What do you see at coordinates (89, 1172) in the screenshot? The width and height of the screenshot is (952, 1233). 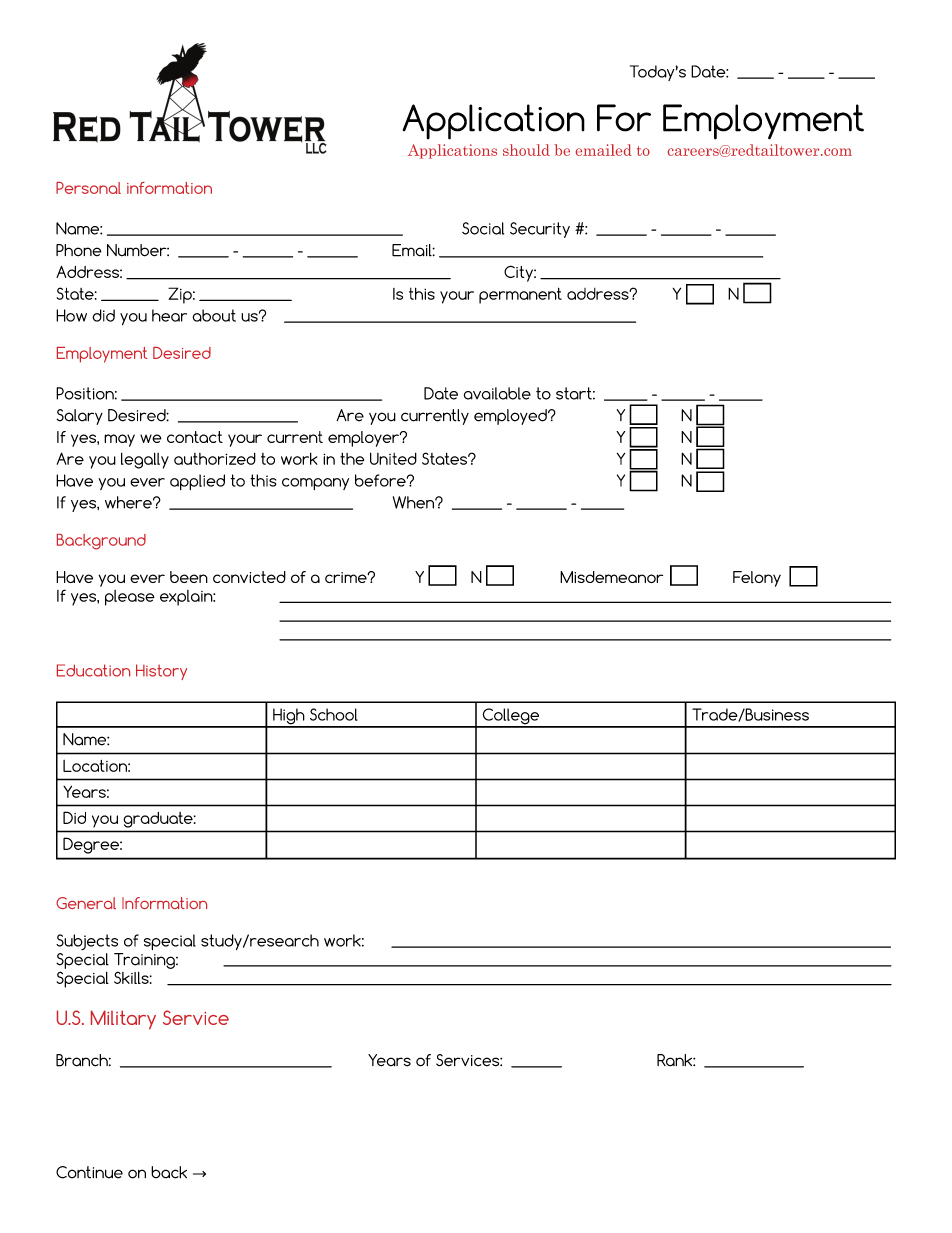 I see `Continue` at bounding box center [89, 1172].
